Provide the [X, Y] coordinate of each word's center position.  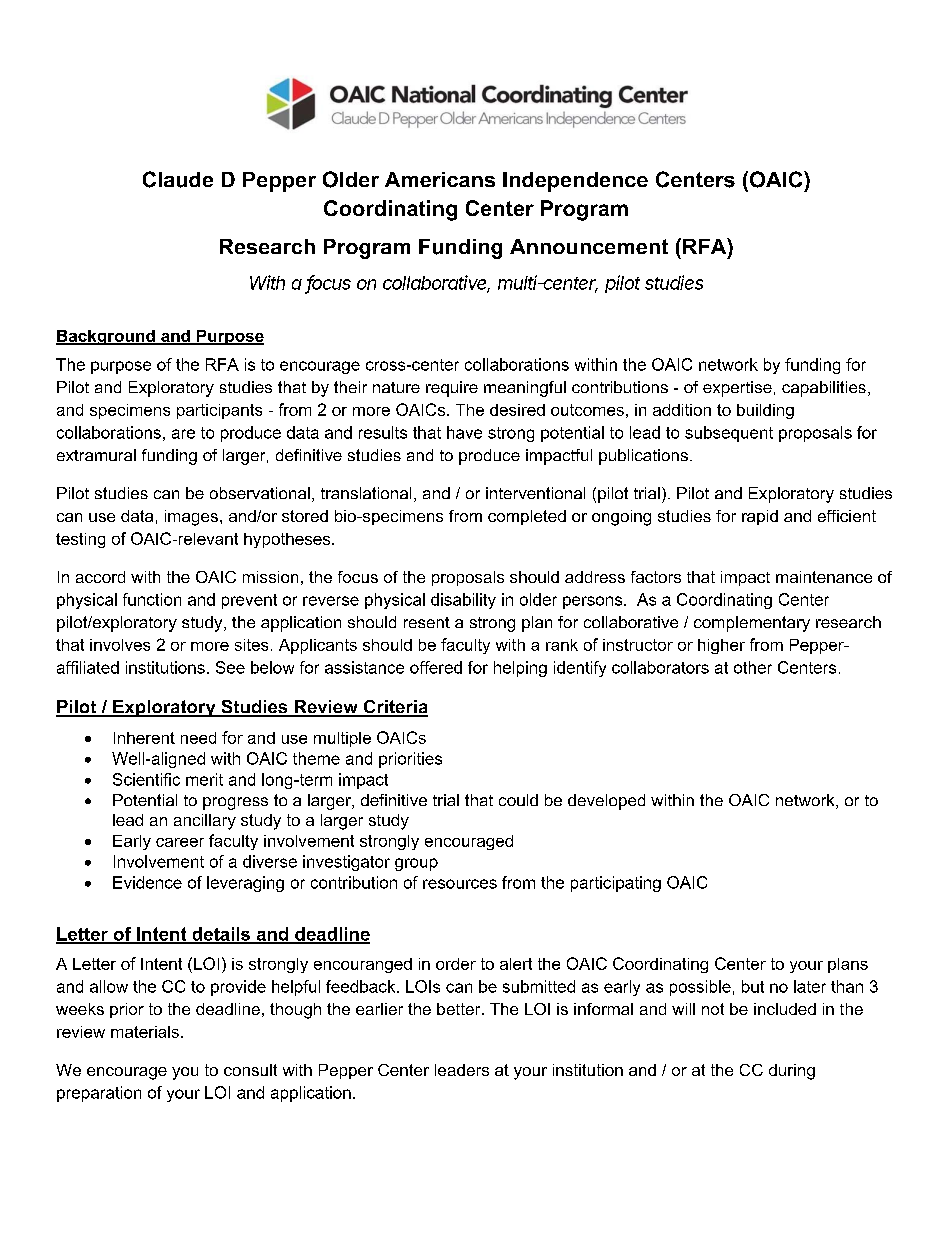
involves [120, 645]
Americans [440, 179]
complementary [752, 624]
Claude [178, 179]
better [460, 1009]
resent [427, 622]
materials [145, 1032]
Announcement [589, 246]
